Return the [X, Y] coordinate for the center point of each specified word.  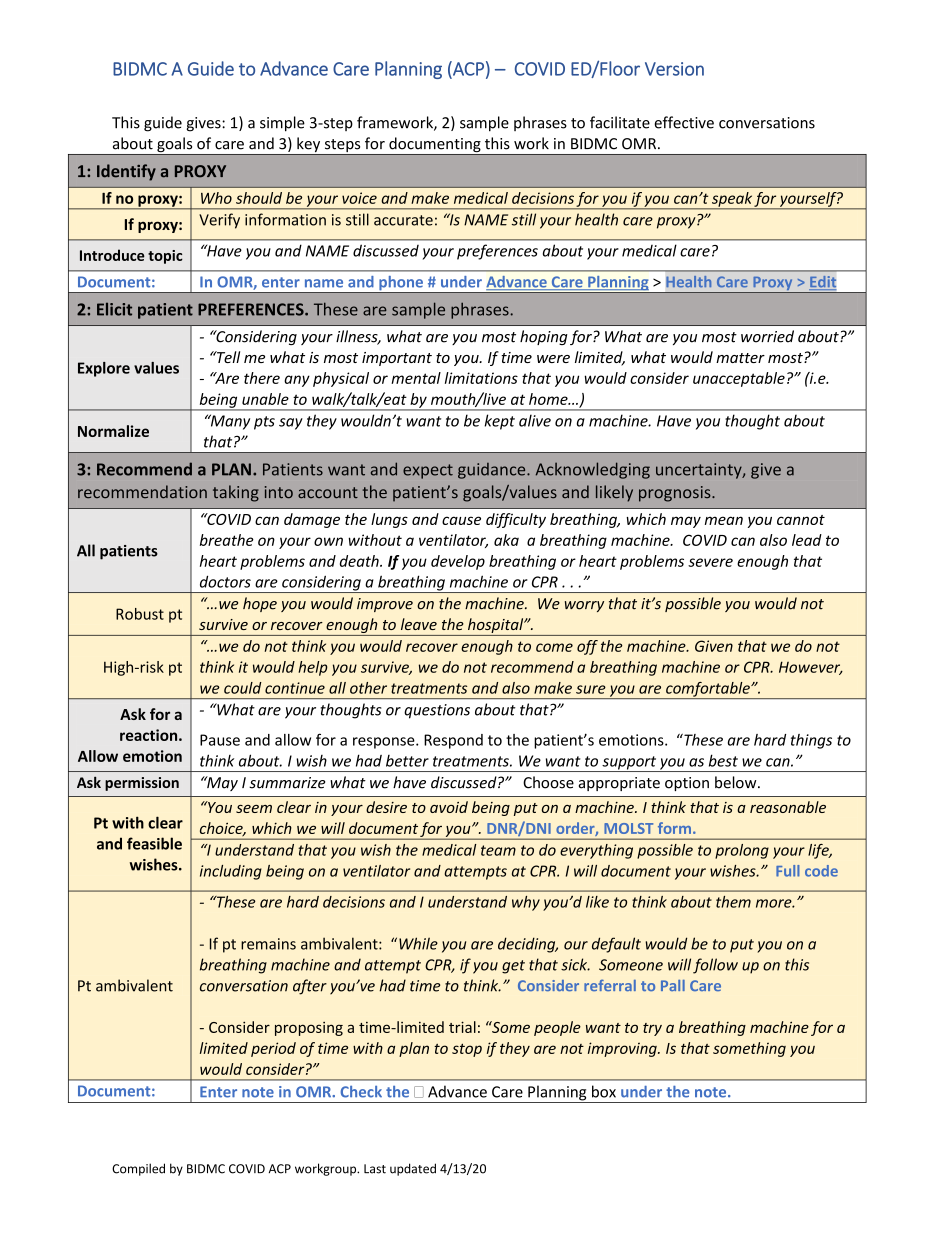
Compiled [138, 1169]
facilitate [620, 122]
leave [419, 624]
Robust [140, 614]
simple [282, 124]
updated [413, 1169]
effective [684, 122]
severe [710, 562]
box [604, 1091]
